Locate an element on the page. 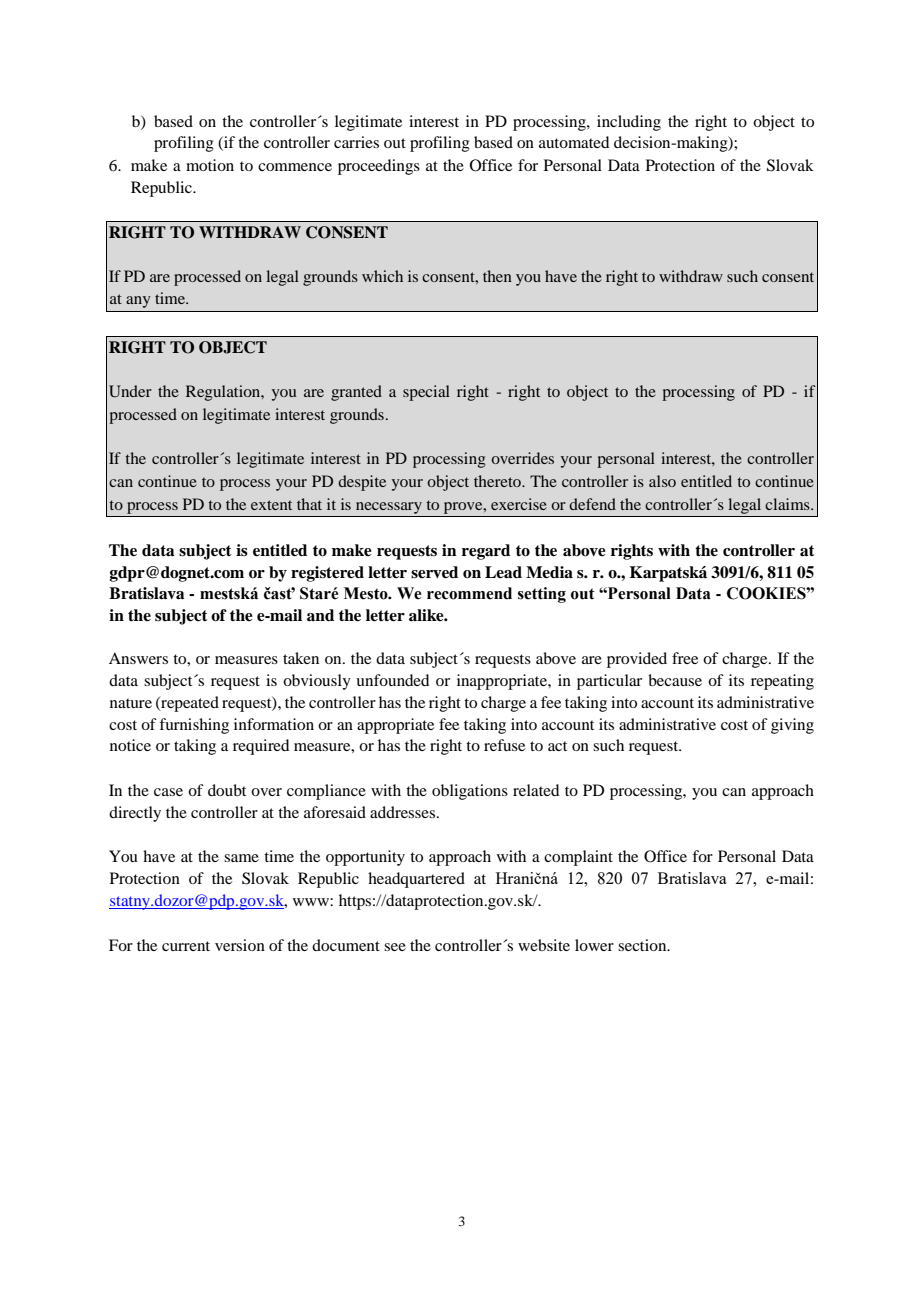 The height and width of the page is (1308, 924). current is located at coordinates (186, 946).
